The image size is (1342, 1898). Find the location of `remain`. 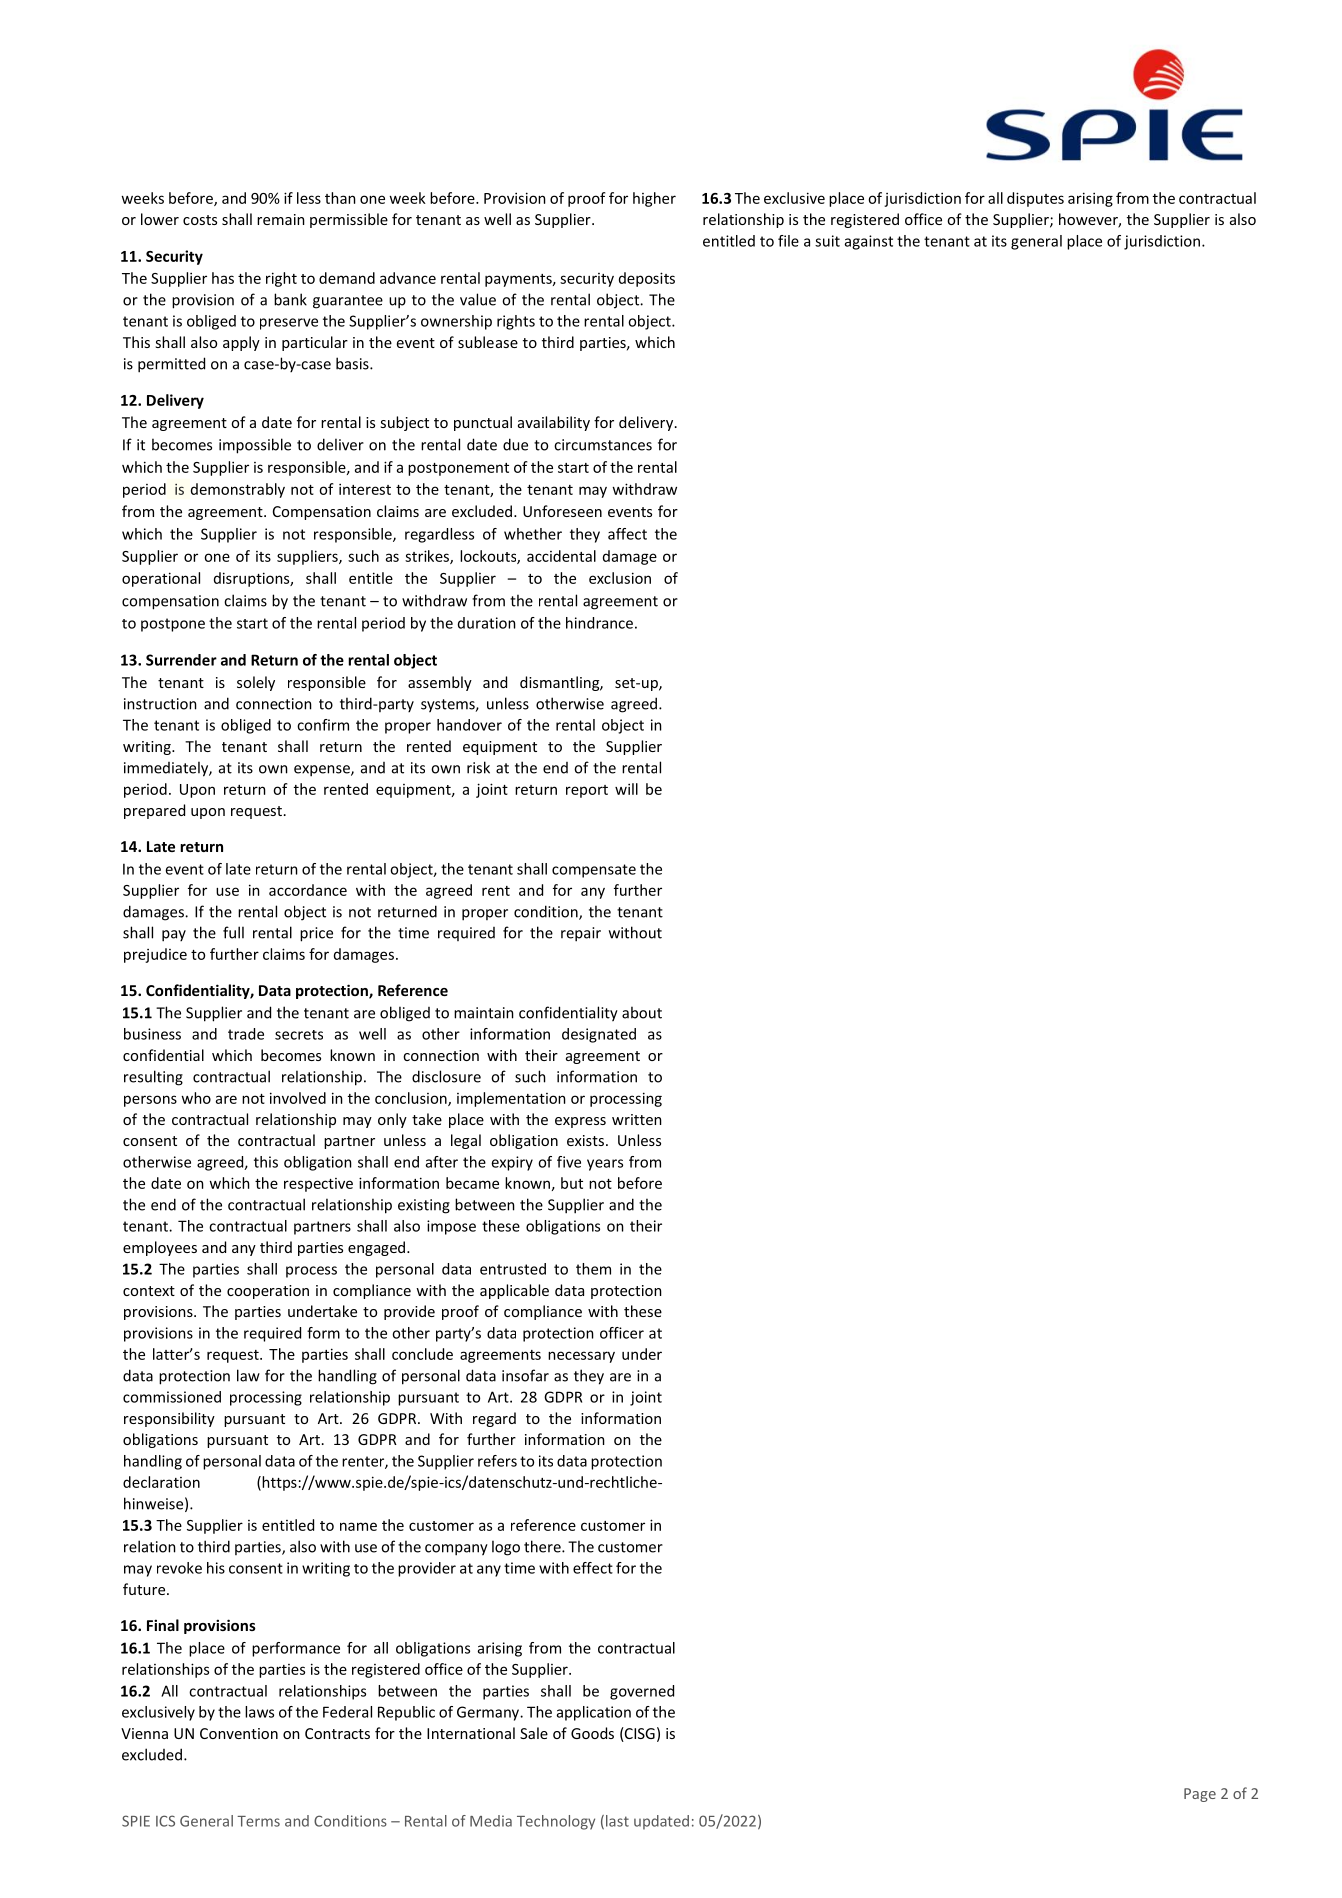

remain is located at coordinates (281, 219).
